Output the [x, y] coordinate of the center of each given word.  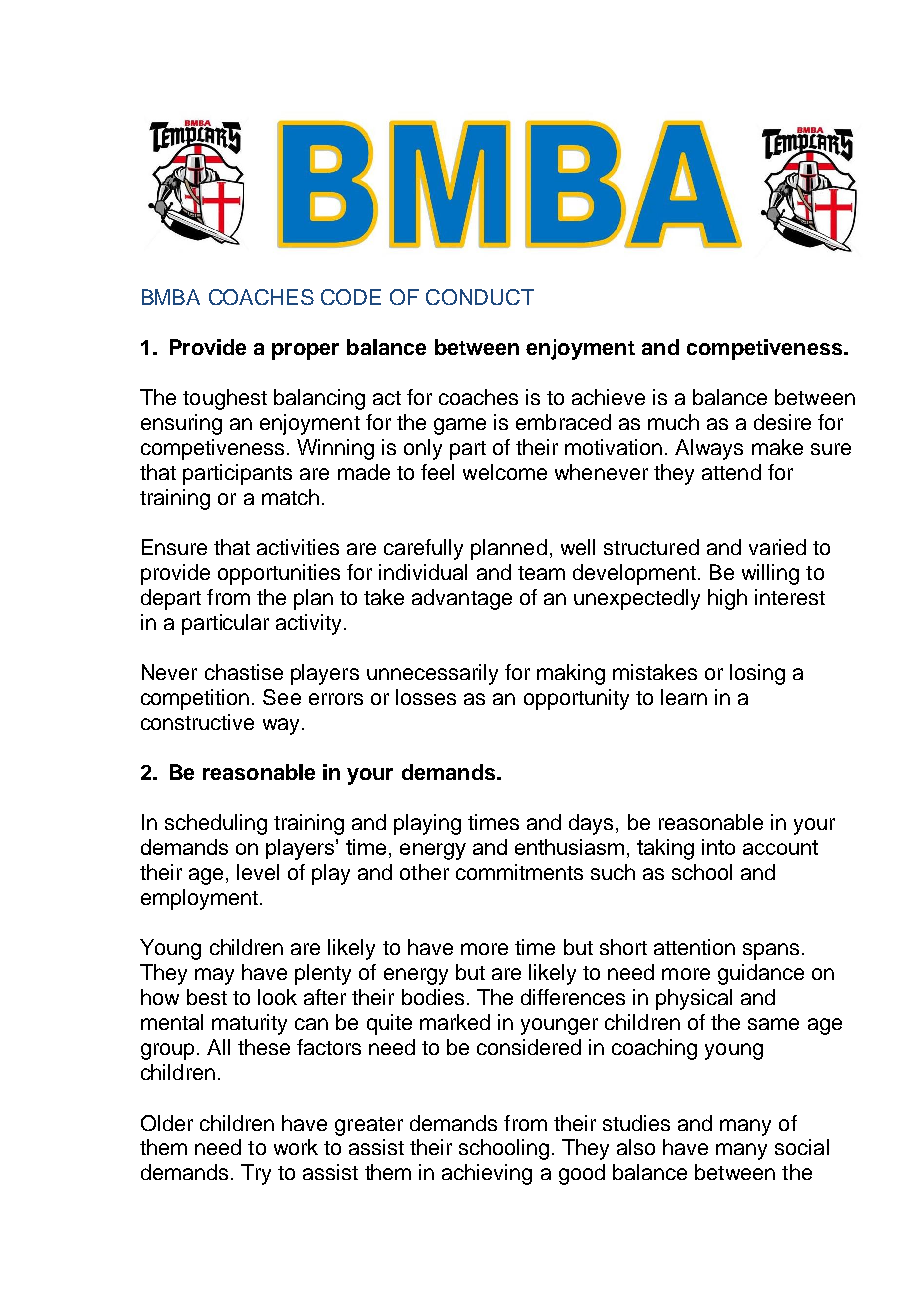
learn [684, 697]
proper [305, 351]
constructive [197, 722]
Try [256, 1174]
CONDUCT [480, 297]
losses [426, 697]
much [673, 422]
